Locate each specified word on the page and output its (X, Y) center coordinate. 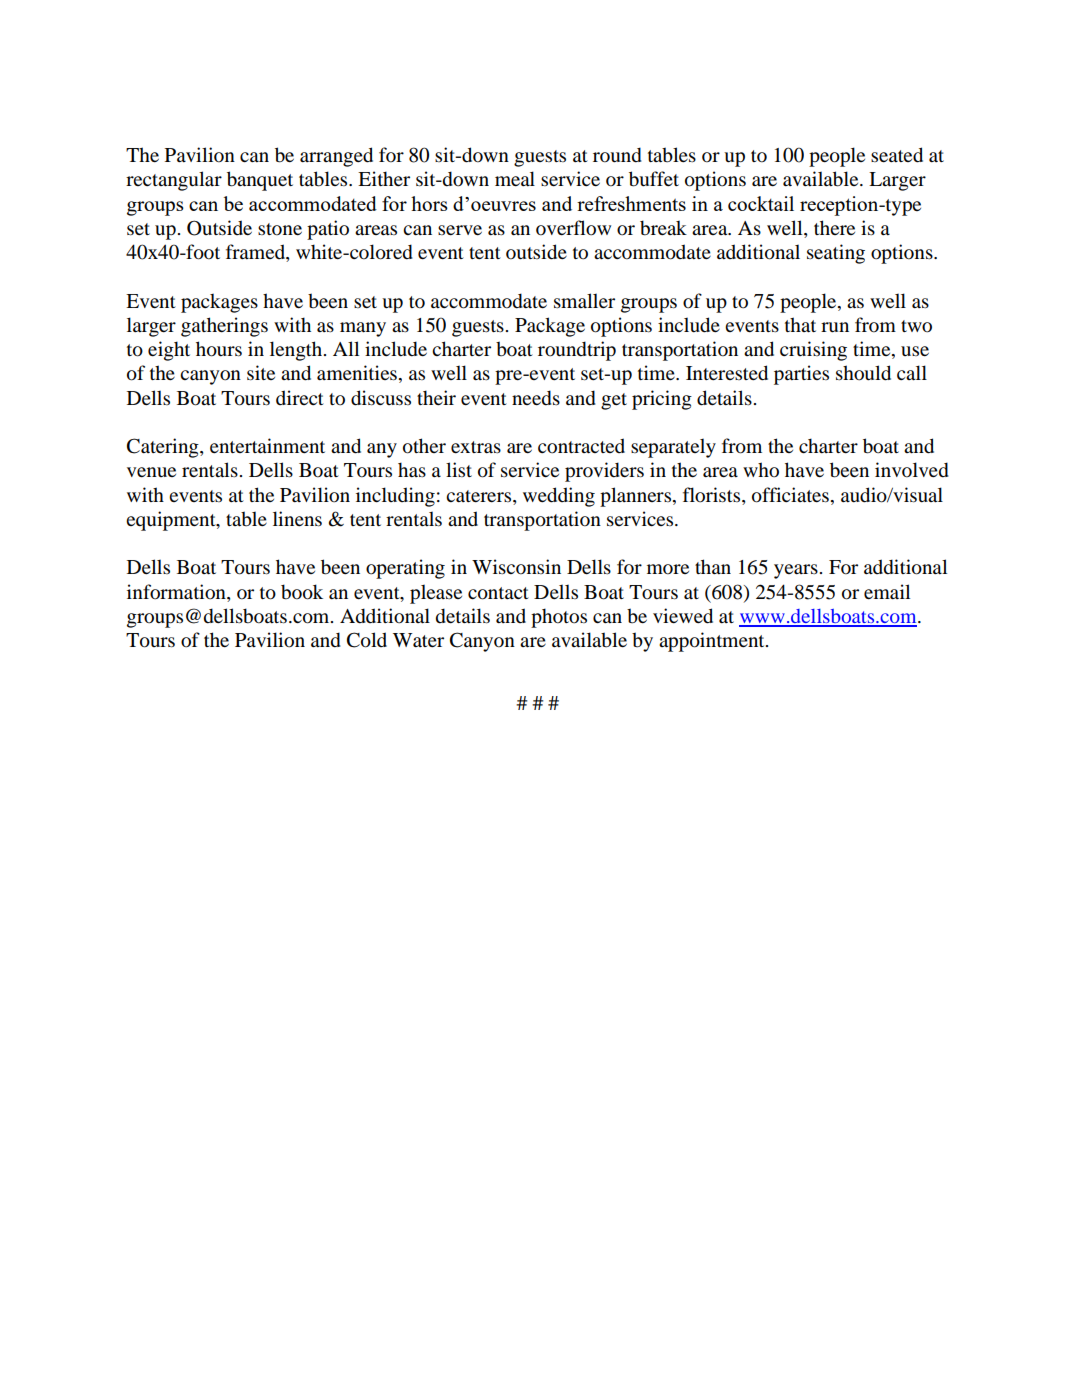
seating (836, 254)
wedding (559, 497)
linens (297, 519)
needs (536, 398)
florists (713, 495)
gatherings (224, 327)
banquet (260, 181)
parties (801, 375)
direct (300, 397)
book (302, 592)
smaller (584, 300)
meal (515, 179)
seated (897, 155)
